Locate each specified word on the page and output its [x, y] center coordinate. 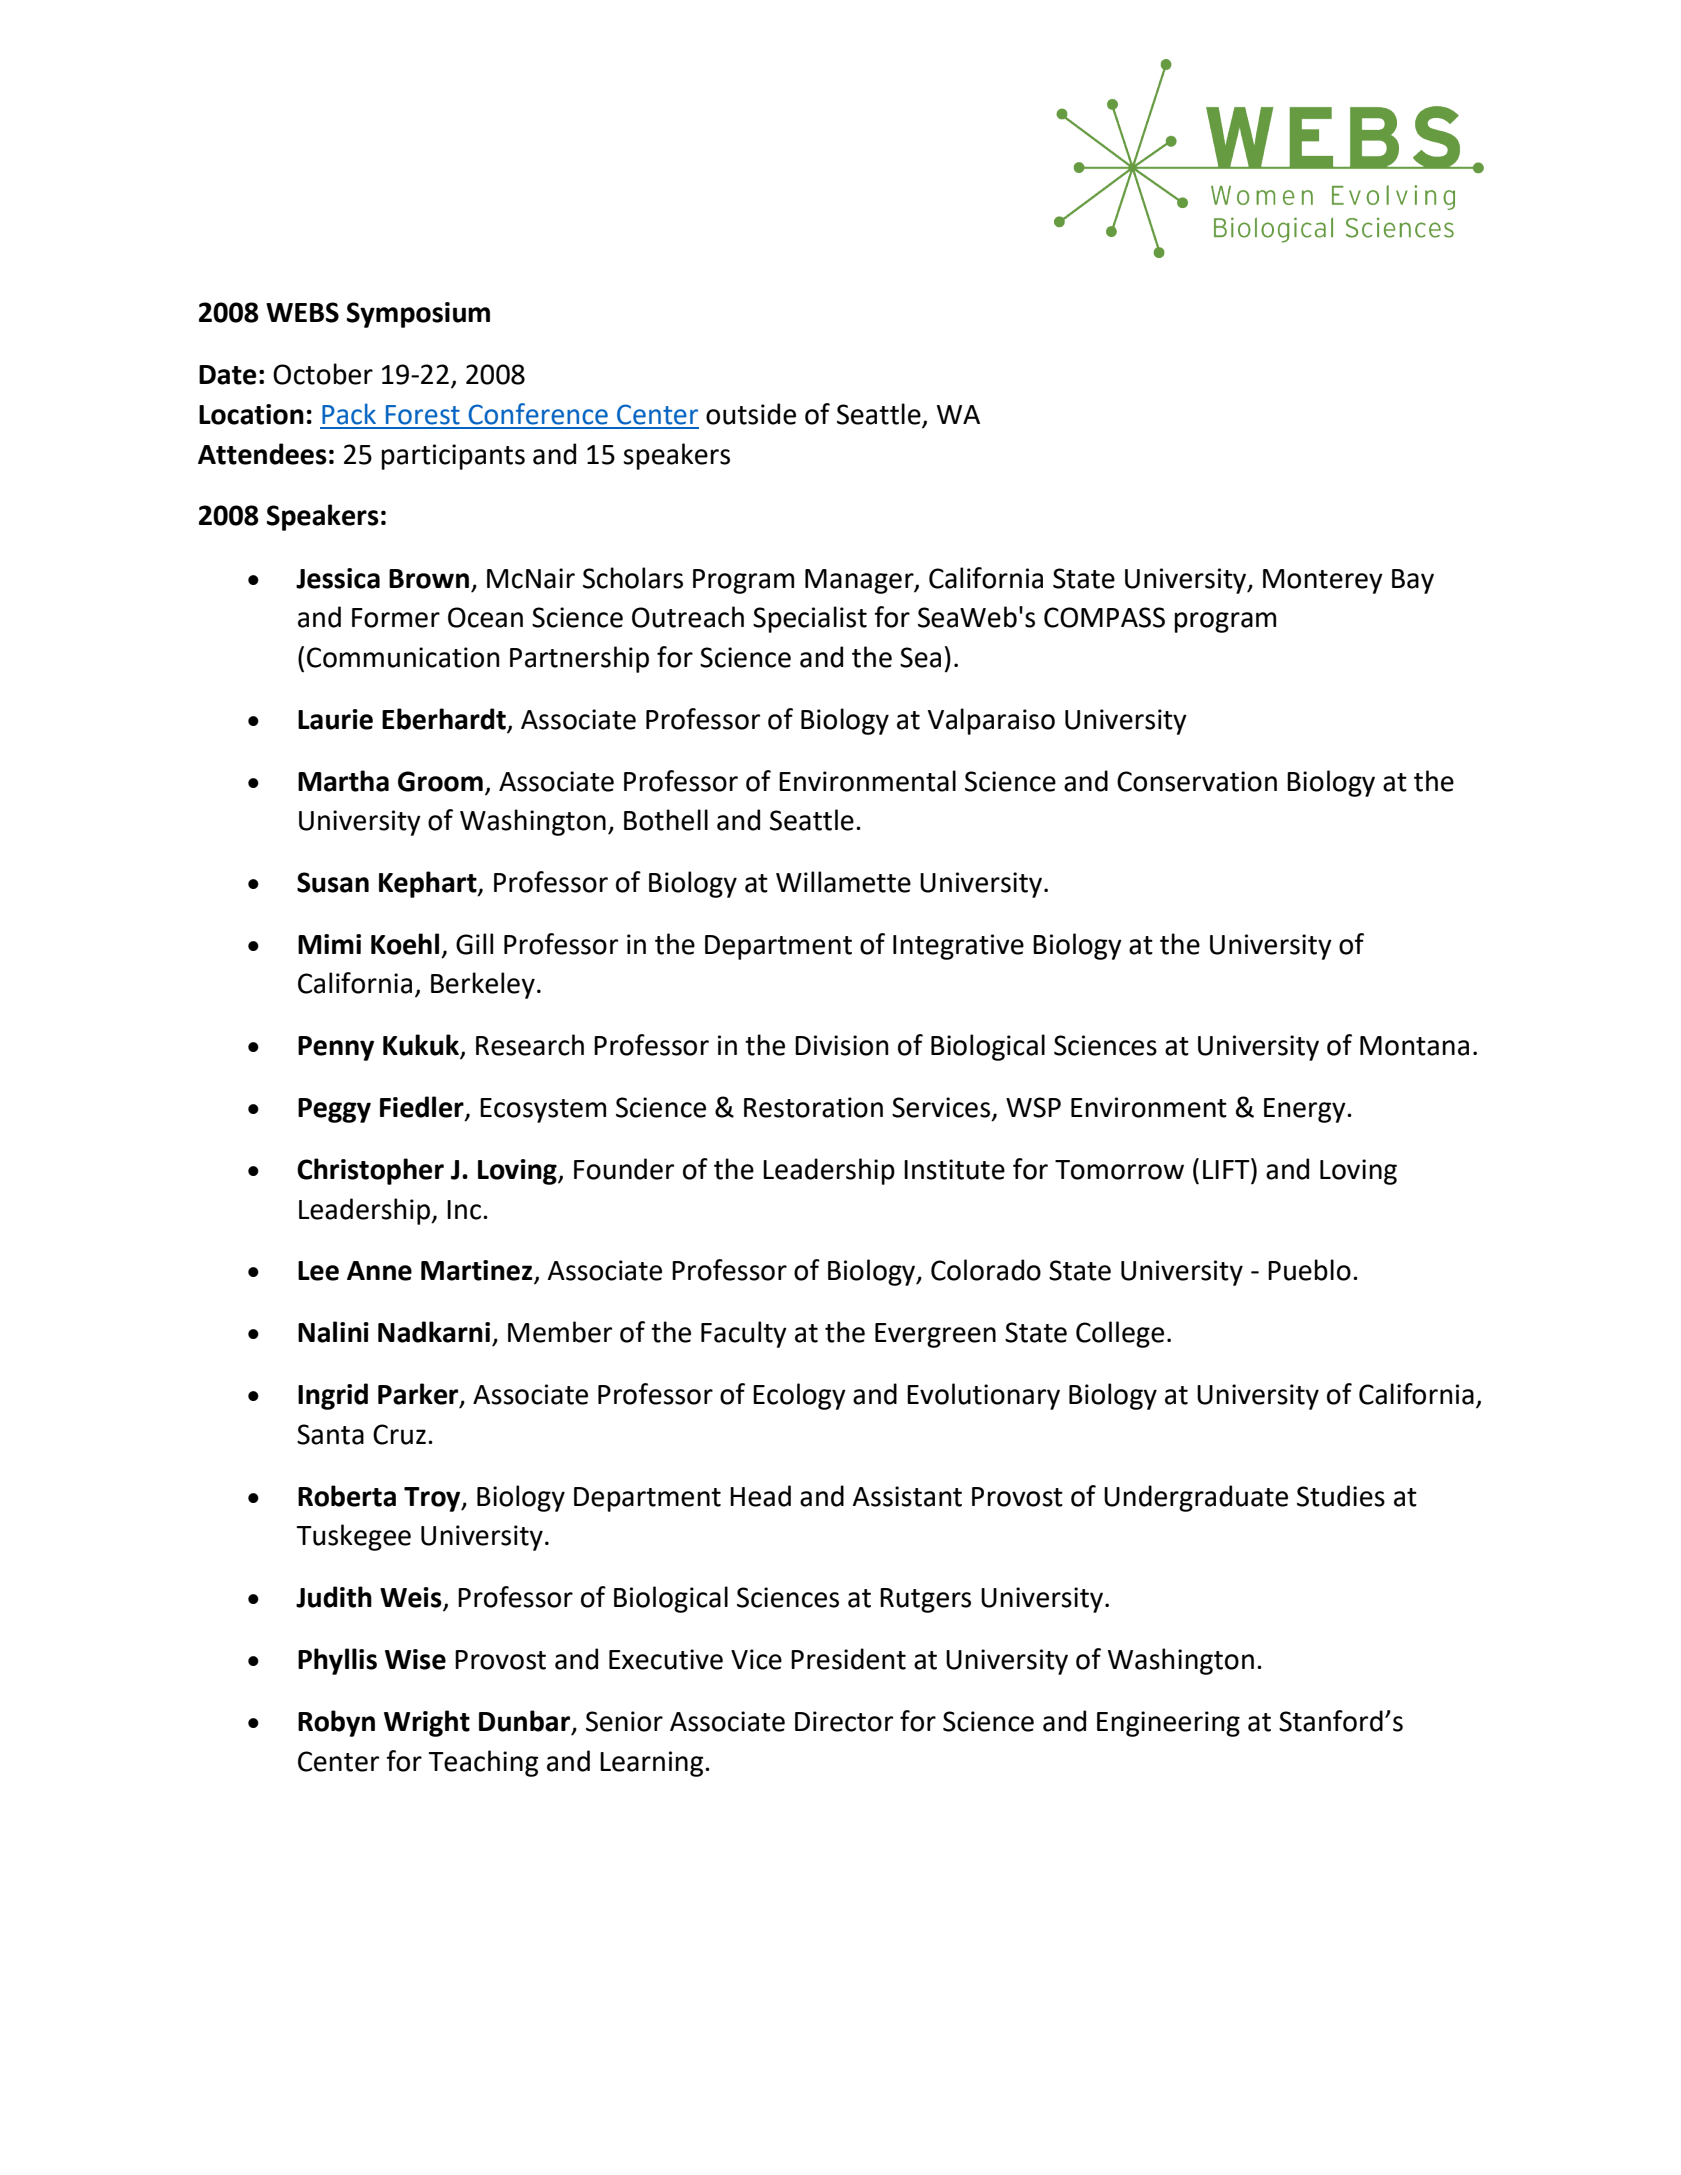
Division [842, 1045]
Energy [1306, 1110]
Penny [336, 1048]
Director [844, 1721]
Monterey [1323, 581]
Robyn [336, 1723]
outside [751, 414]
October [323, 374]
